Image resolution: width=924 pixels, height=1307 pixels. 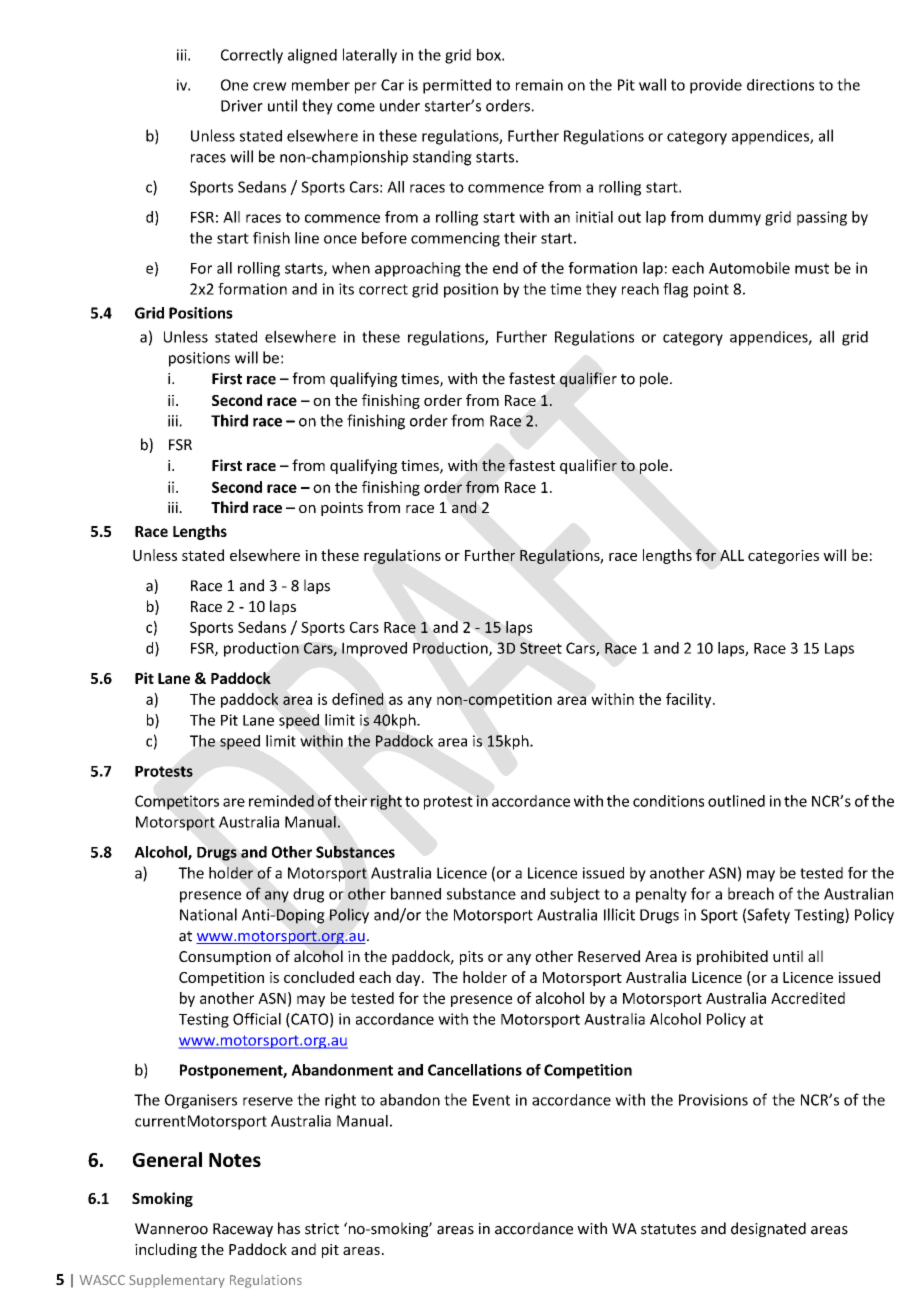 I want to click on provide, so click(x=716, y=86).
